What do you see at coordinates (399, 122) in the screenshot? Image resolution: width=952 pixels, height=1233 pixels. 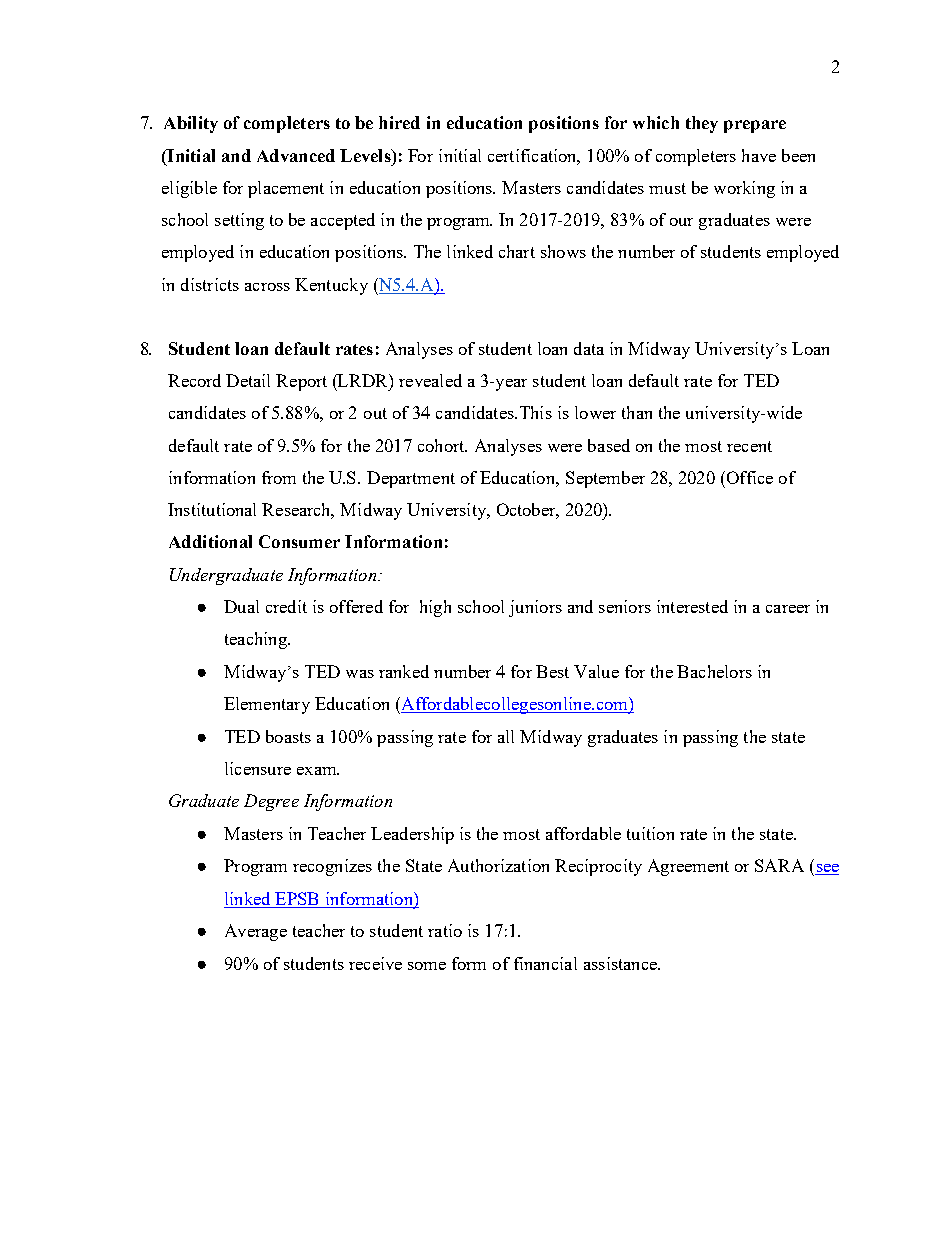 I see `hired` at bounding box center [399, 122].
